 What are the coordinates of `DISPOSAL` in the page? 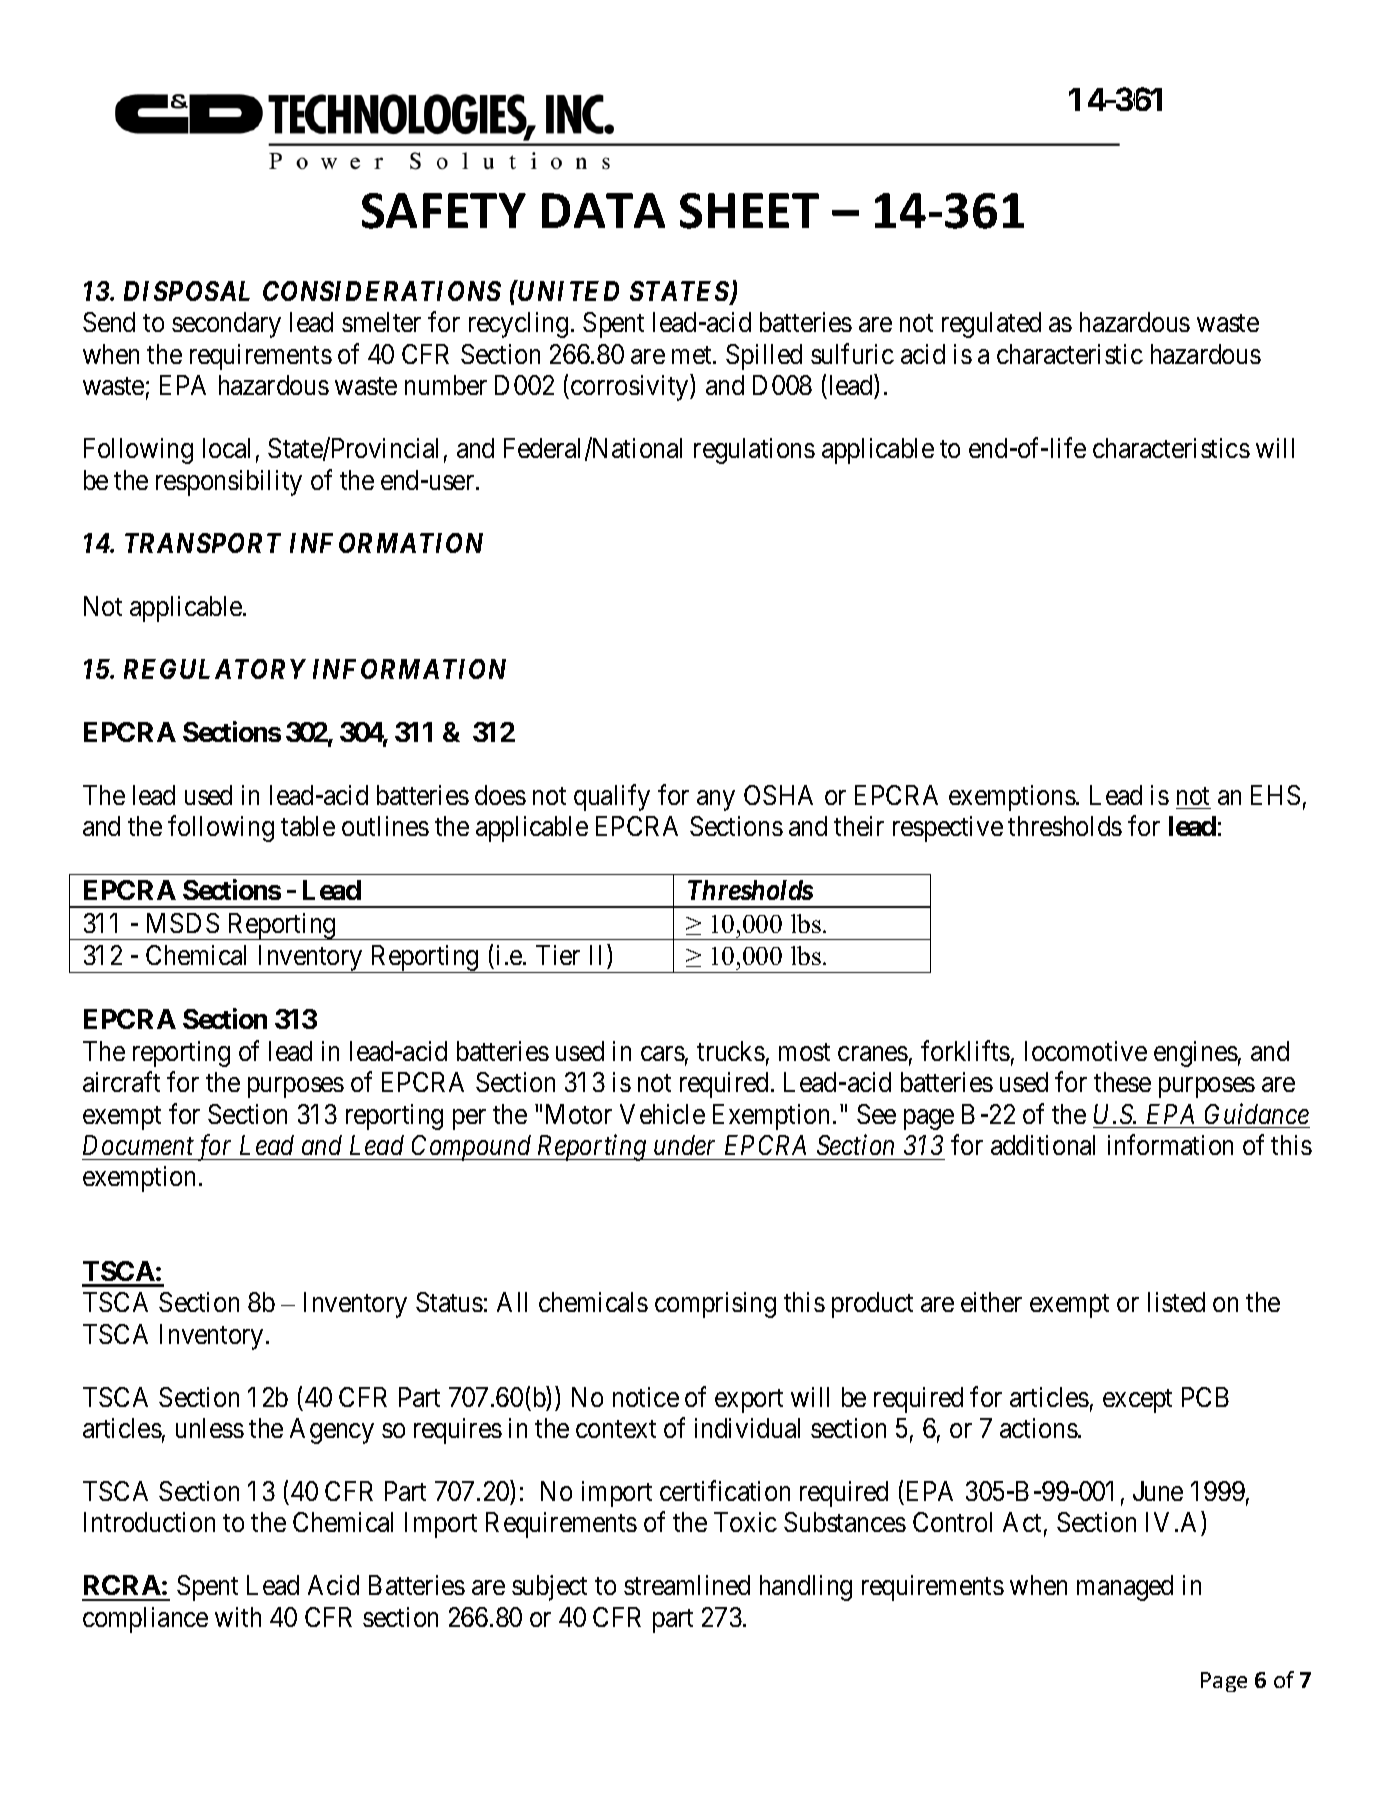 It's located at (187, 291).
